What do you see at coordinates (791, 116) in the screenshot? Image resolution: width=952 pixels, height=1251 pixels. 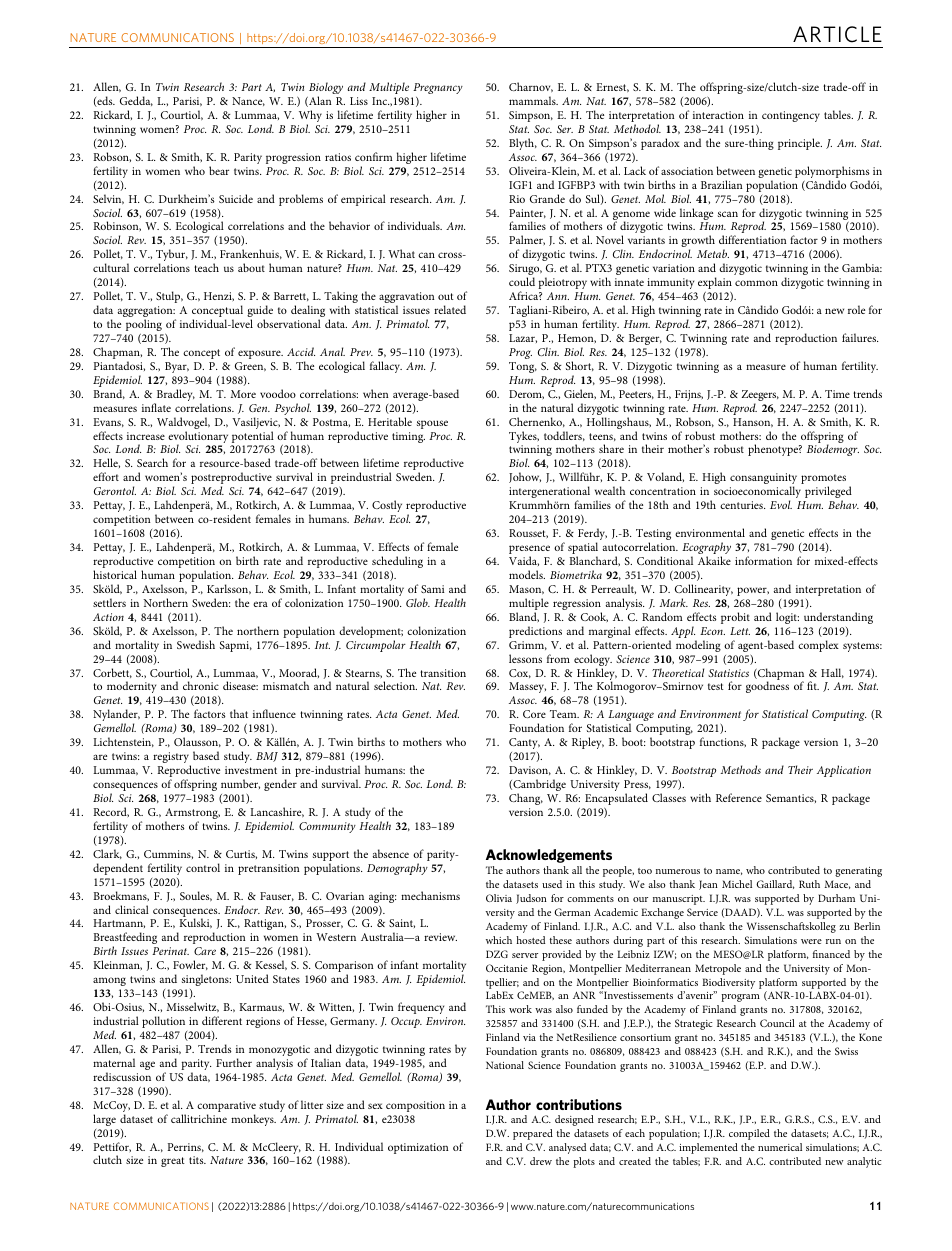 I see `contingency` at bounding box center [791, 116].
